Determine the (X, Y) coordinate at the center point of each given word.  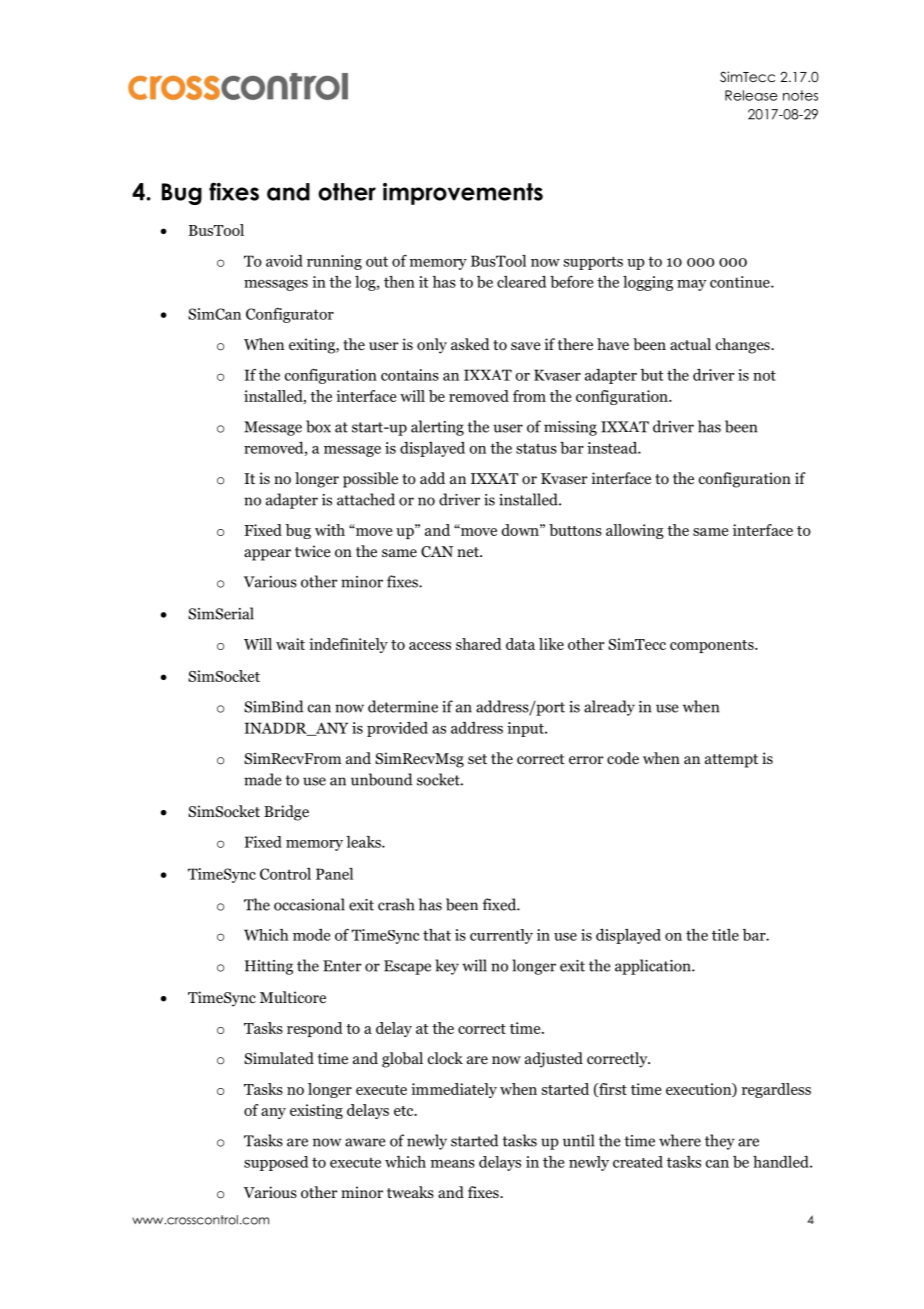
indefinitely (348, 645)
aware (365, 1142)
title (725, 935)
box (318, 426)
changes (744, 346)
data (520, 644)
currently (501, 936)
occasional (309, 904)
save (526, 346)
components (713, 646)
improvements (463, 194)
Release (751, 95)
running (334, 262)
